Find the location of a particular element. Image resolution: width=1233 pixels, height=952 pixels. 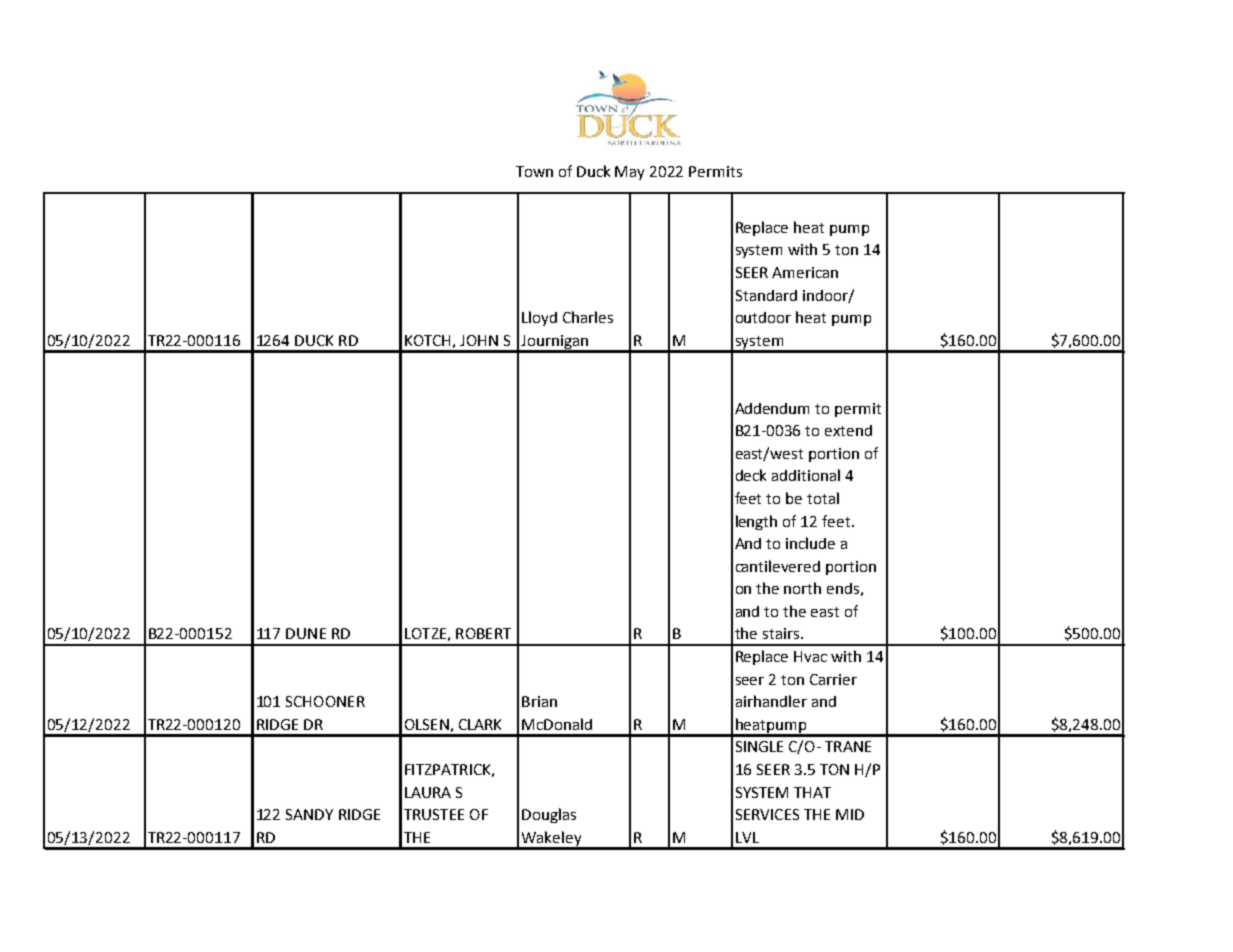

Charles is located at coordinates (588, 317).
